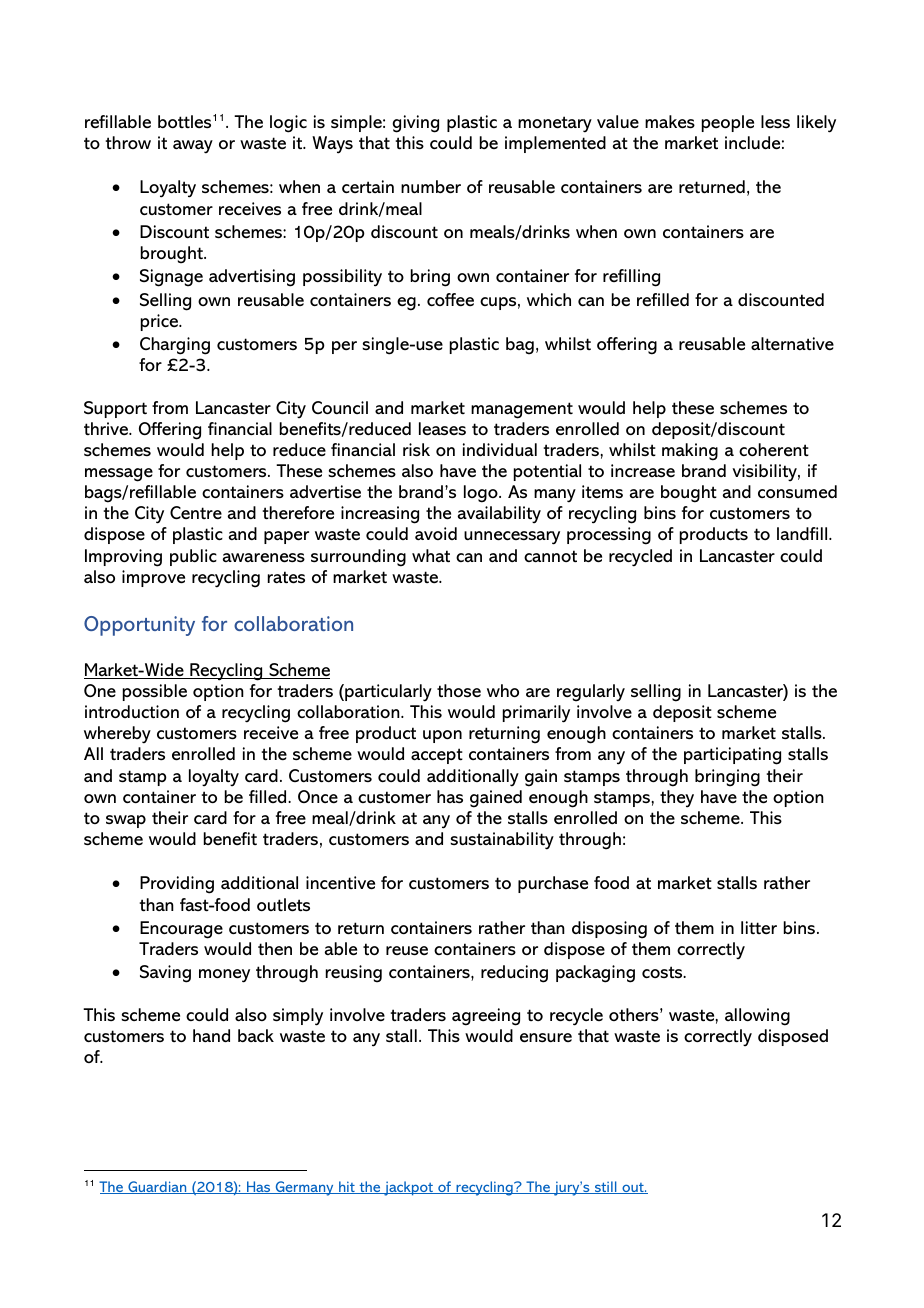  I want to click on number, so click(431, 187).
